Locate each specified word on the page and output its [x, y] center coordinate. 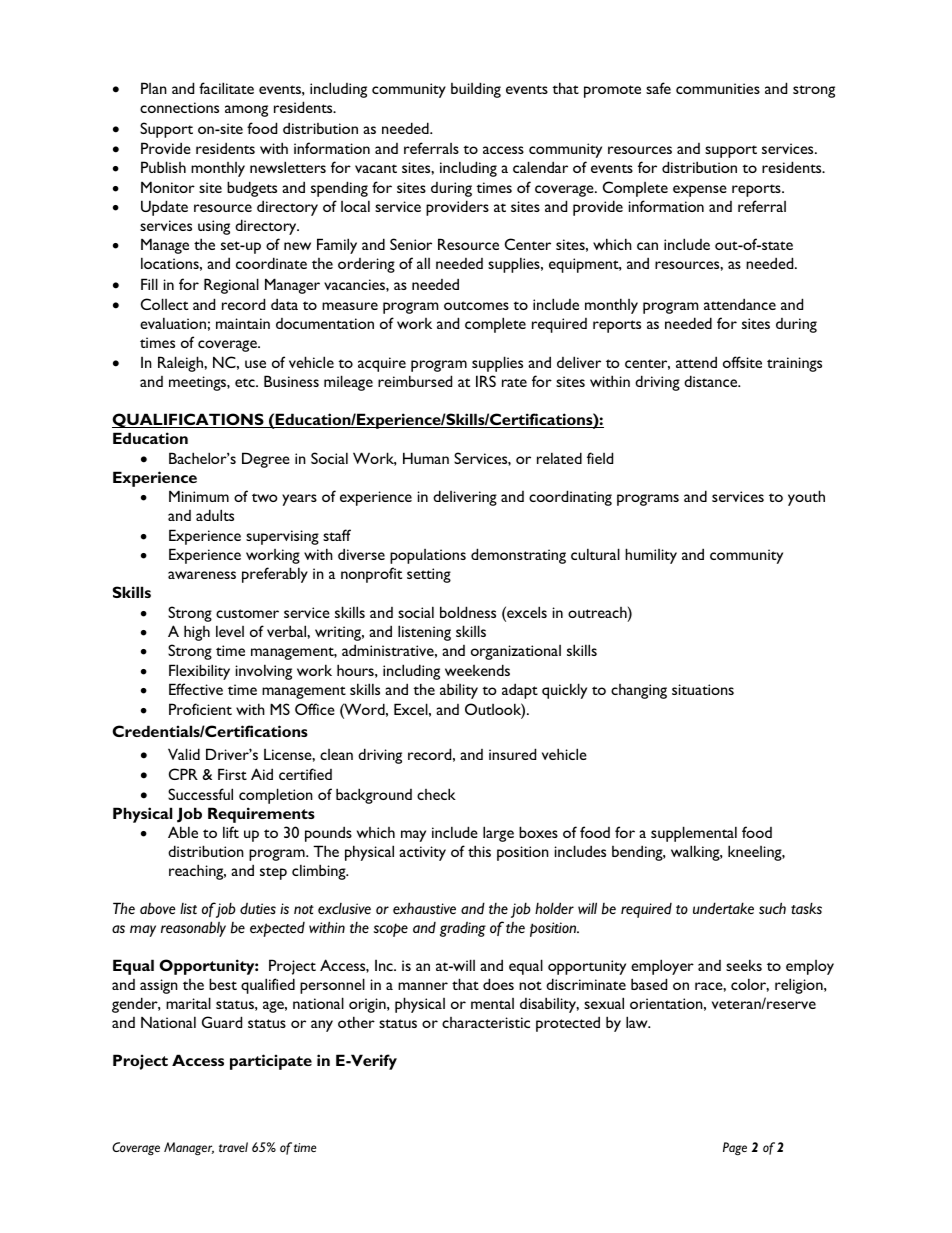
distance [712, 381]
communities [718, 88]
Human [426, 458]
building [476, 90]
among [246, 111]
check [436, 794]
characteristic [486, 1022]
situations [703, 689]
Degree [266, 460]
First [232, 774]
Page [735, 1148]
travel [233, 1147]
